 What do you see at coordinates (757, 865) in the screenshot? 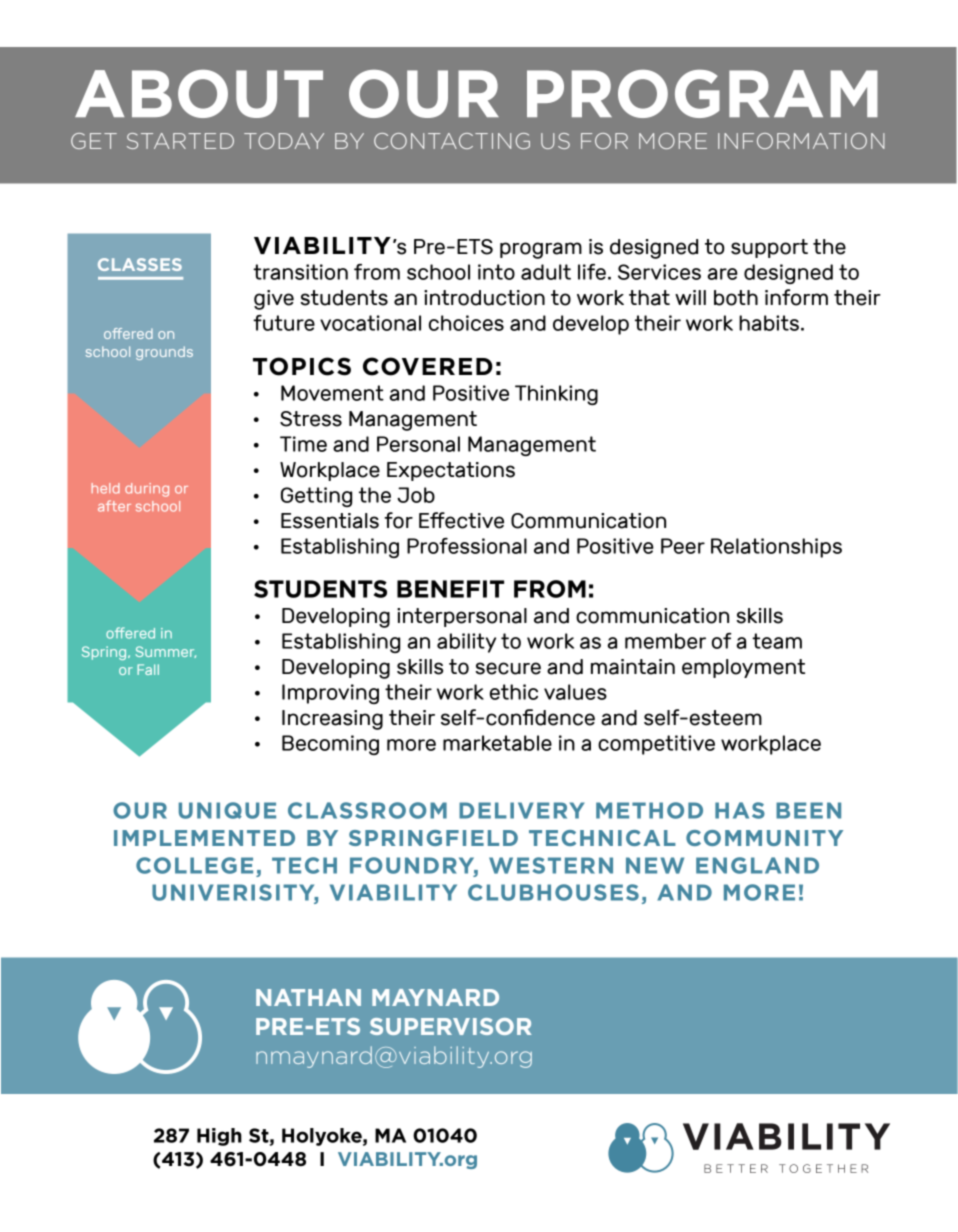
I see `ENGLAND` at bounding box center [757, 865].
